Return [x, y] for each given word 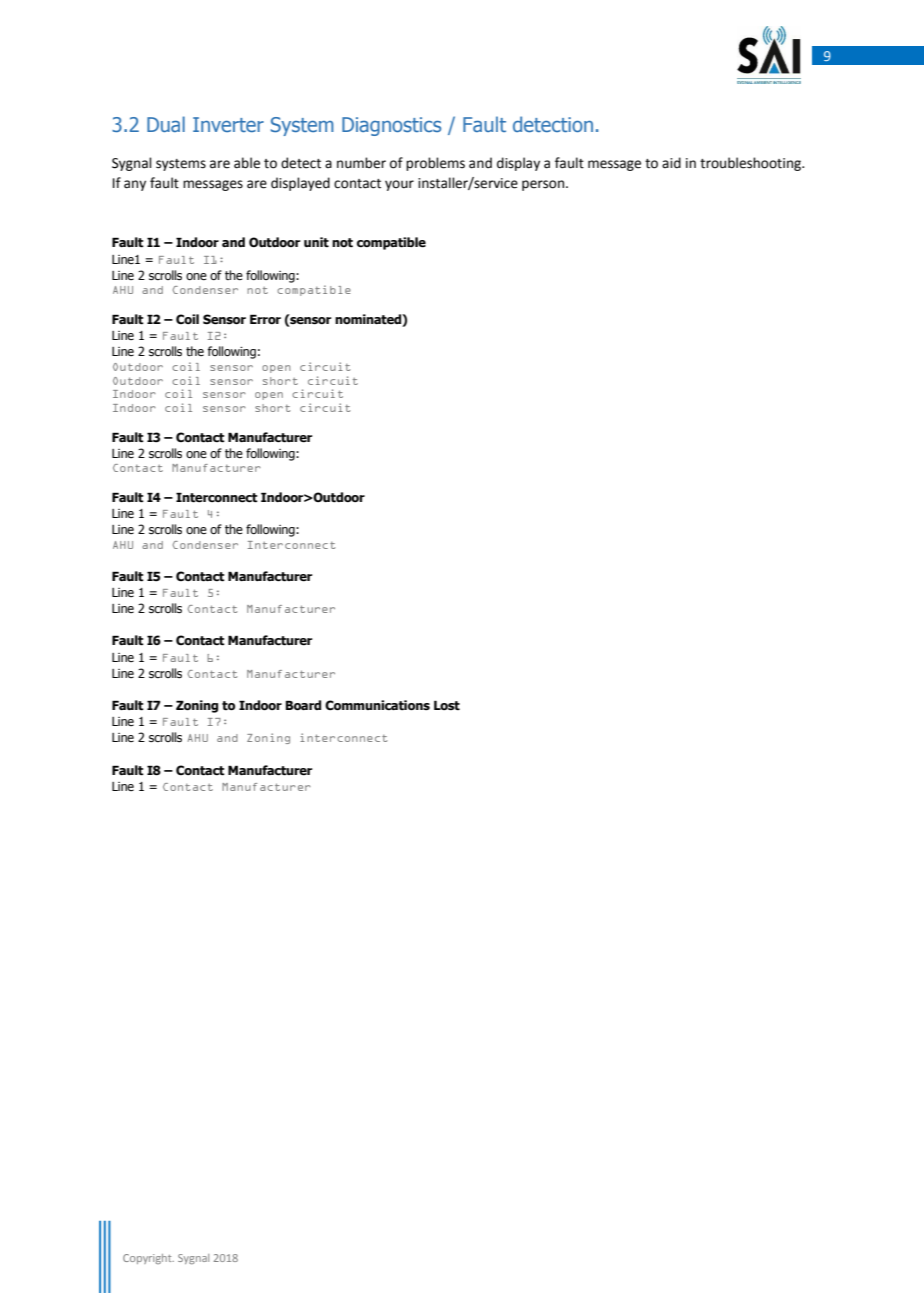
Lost [447, 705]
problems [435, 164]
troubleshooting [752, 164]
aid [671, 163]
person [544, 185]
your [399, 185]
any [135, 185]
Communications [377, 705]
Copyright [148, 1259]
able [247, 163]
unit [316, 242]
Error [265, 319]
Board [303, 705]
